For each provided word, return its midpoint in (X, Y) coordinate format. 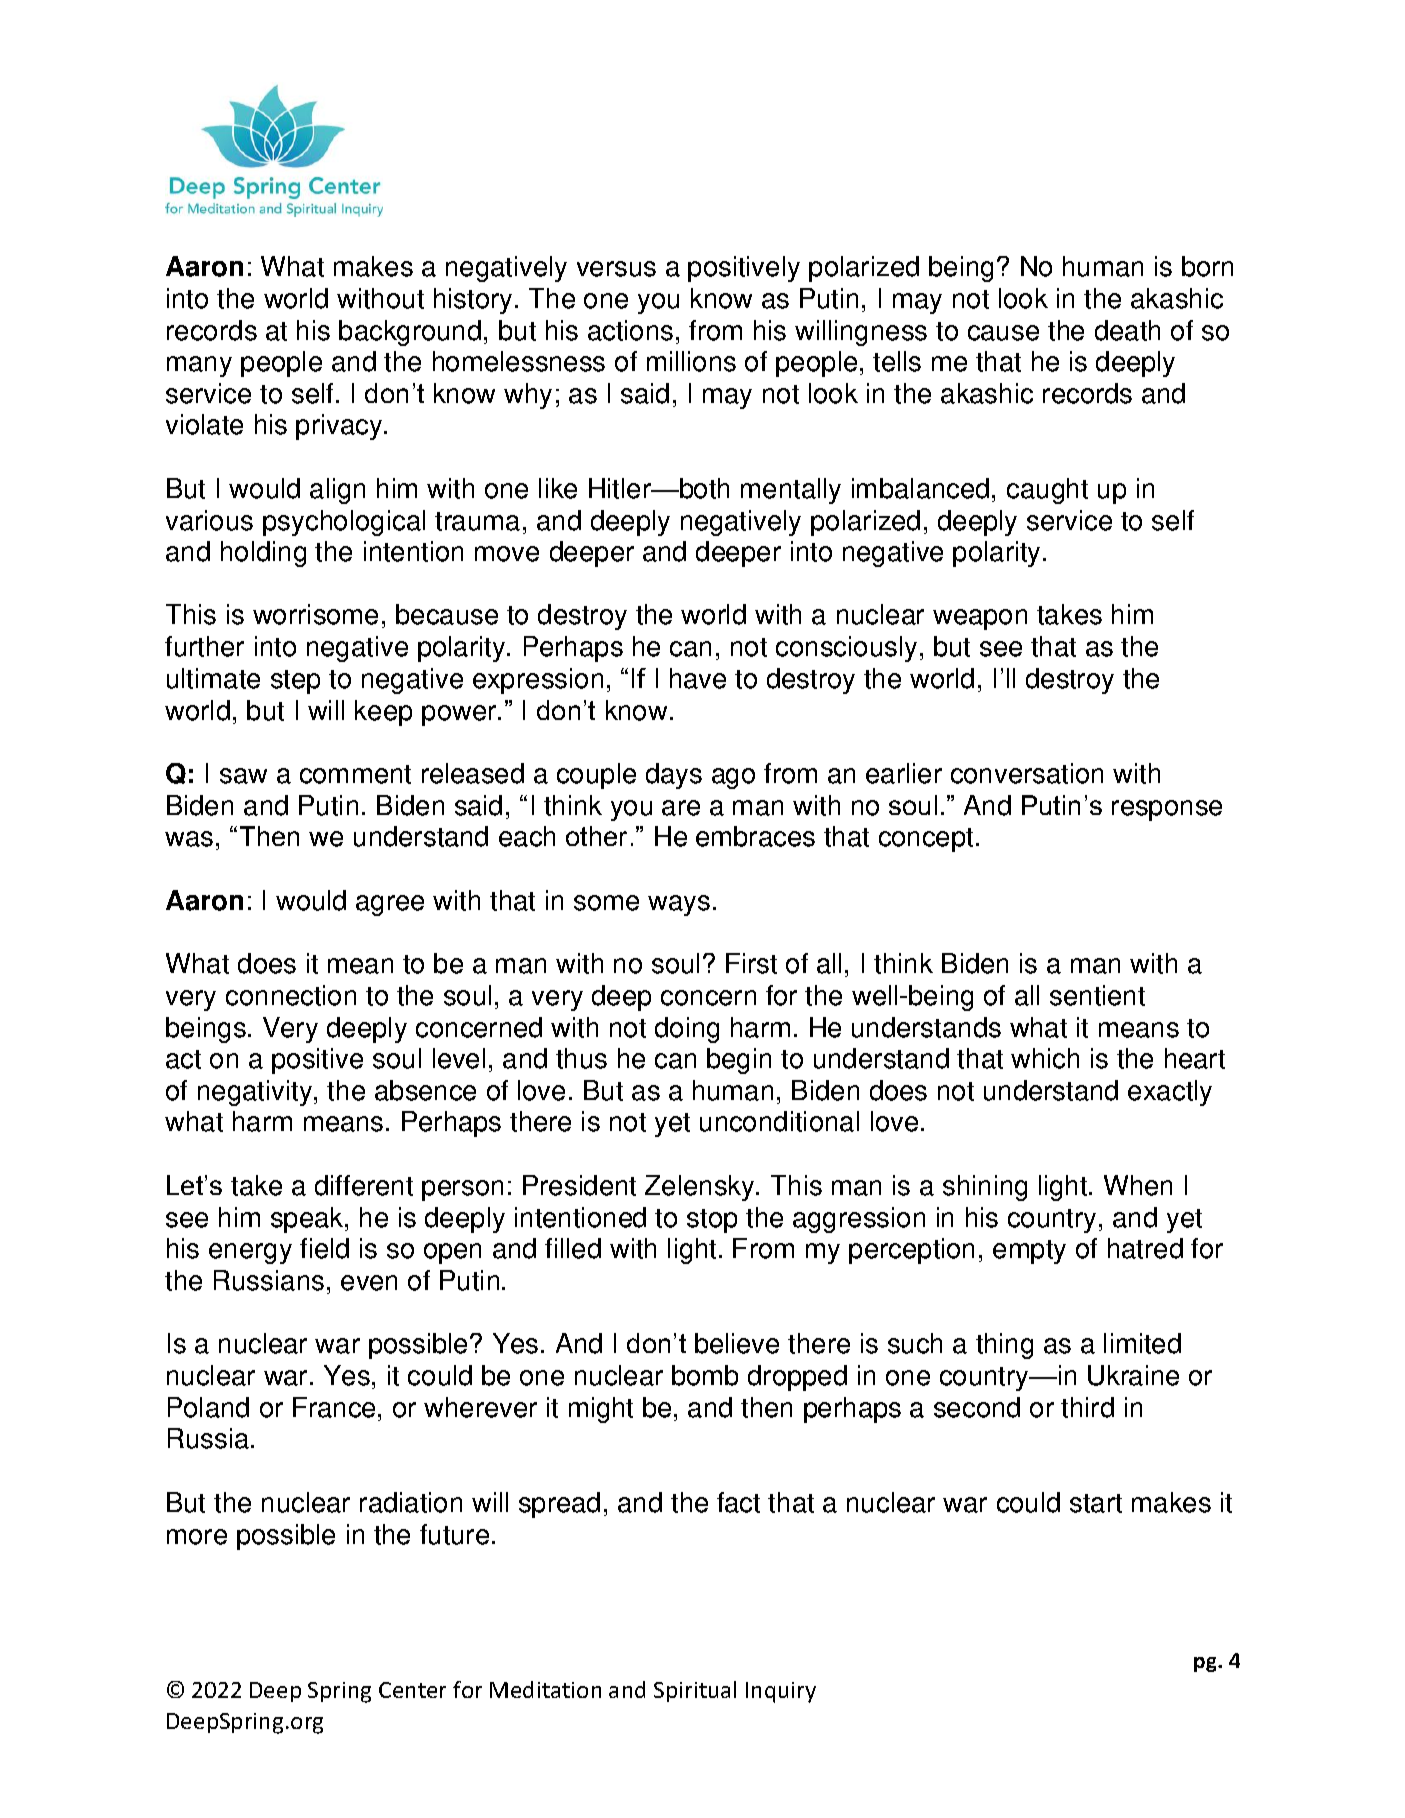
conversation (1027, 773)
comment (355, 774)
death (1127, 330)
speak (308, 1220)
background (410, 333)
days (674, 776)
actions (630, 330)
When (1138, 1185)
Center (412, 1690)
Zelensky (701, 1188)
